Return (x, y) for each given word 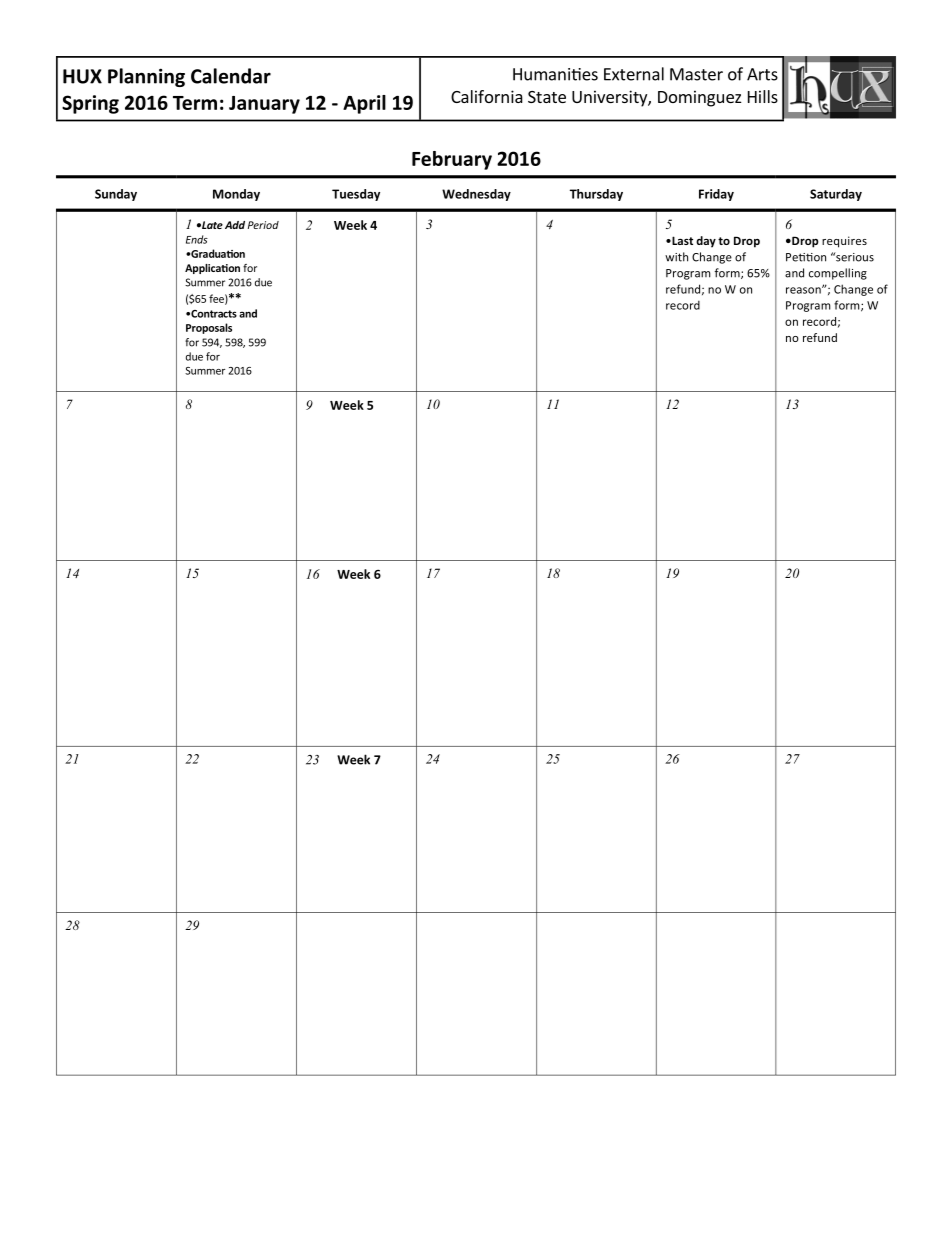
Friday (716, 195)
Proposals (209, 328)
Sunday (116, 195)
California (487, 96)
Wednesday (476, 195)
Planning (146, 77)
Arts (762, 74)
